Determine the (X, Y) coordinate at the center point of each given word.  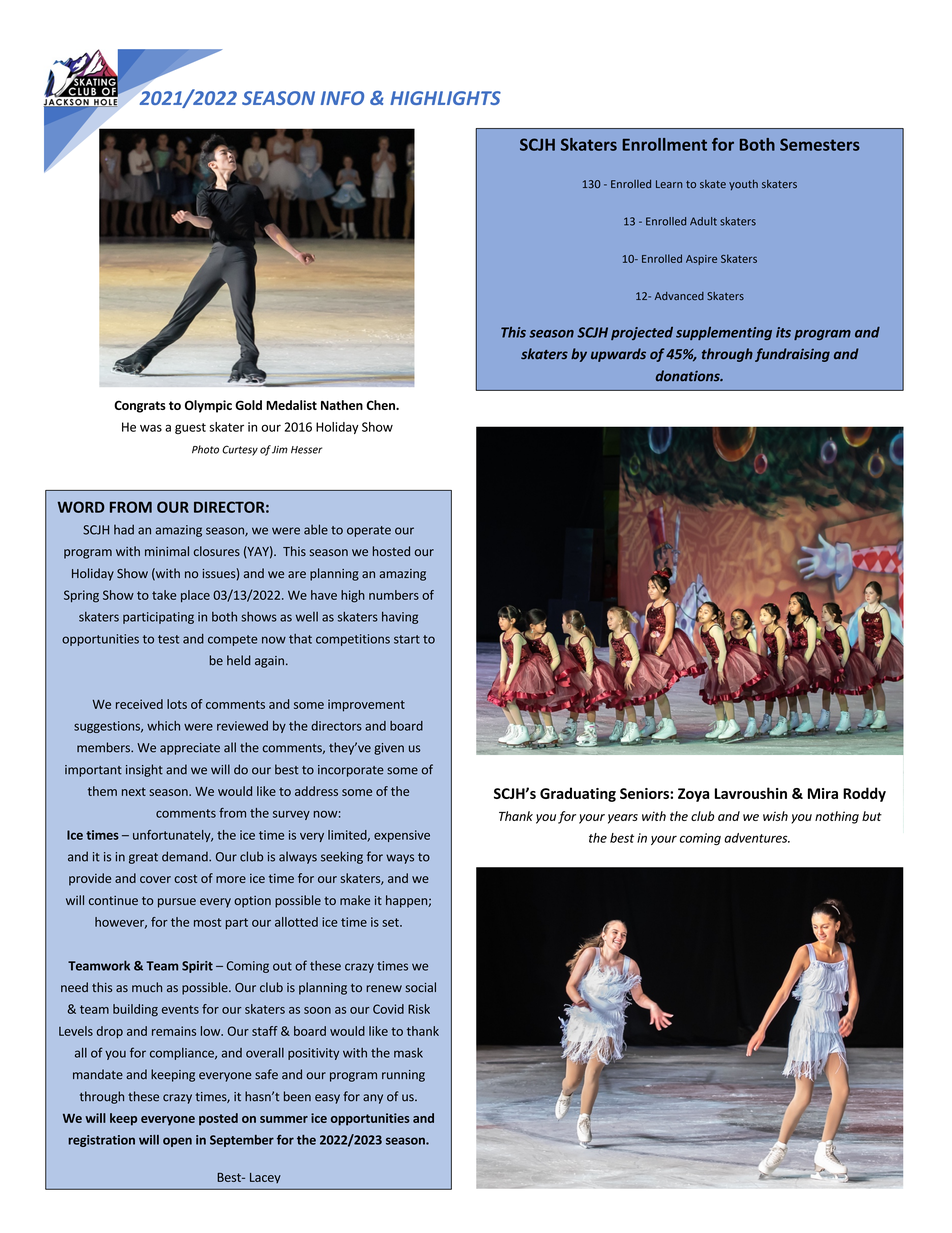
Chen (381, 405)
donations (689, 376)
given (389, 749)
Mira (823, 793)
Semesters (820, 144)
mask (408, 1053)
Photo (205, 449)
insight (144, 770)
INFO (342, 98)
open (177, 1142)
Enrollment (665, 144)
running (403, 1076)
